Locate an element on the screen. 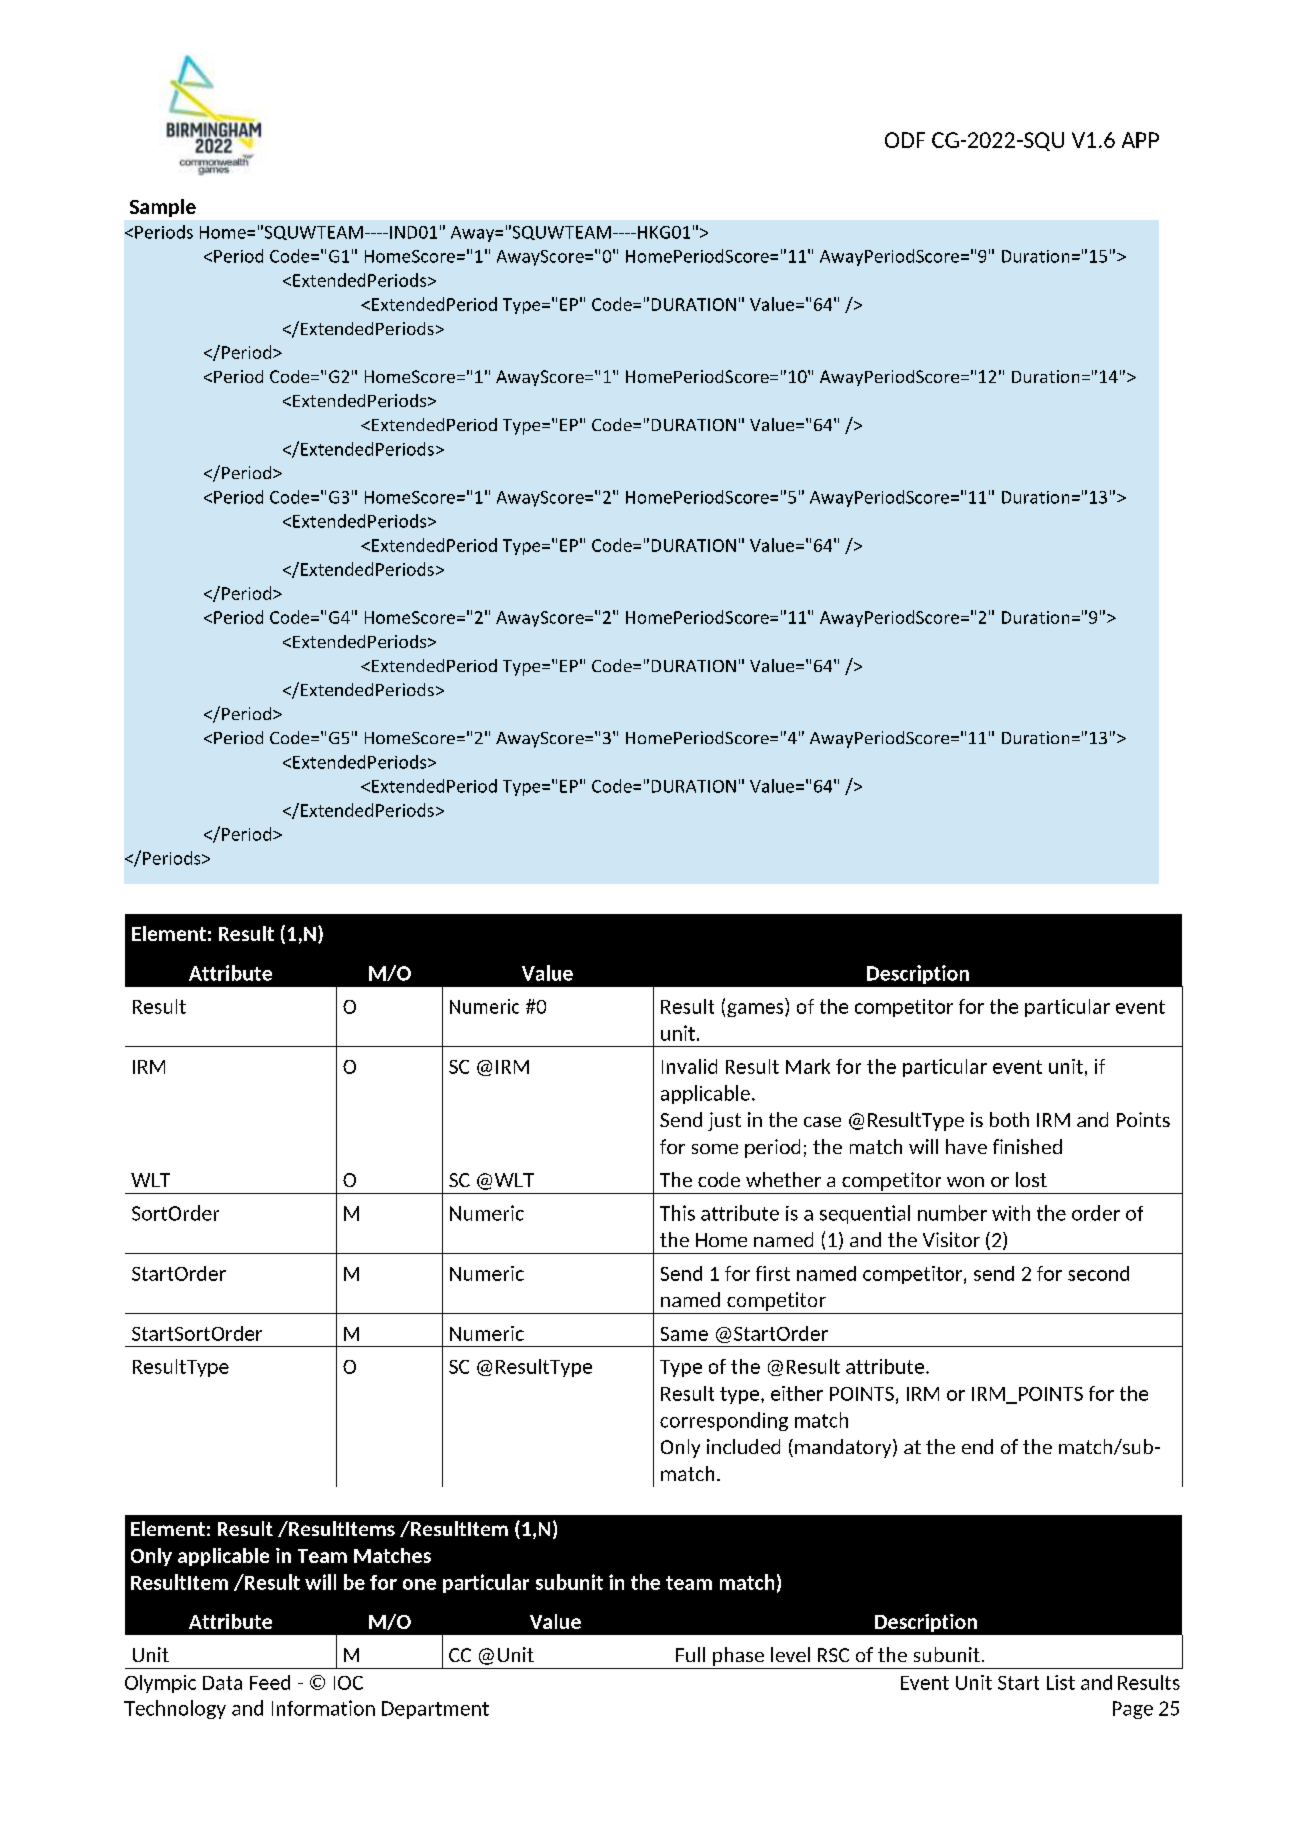 The image size is (1304, 1846). Same is located at coordinates (684, 1334).
